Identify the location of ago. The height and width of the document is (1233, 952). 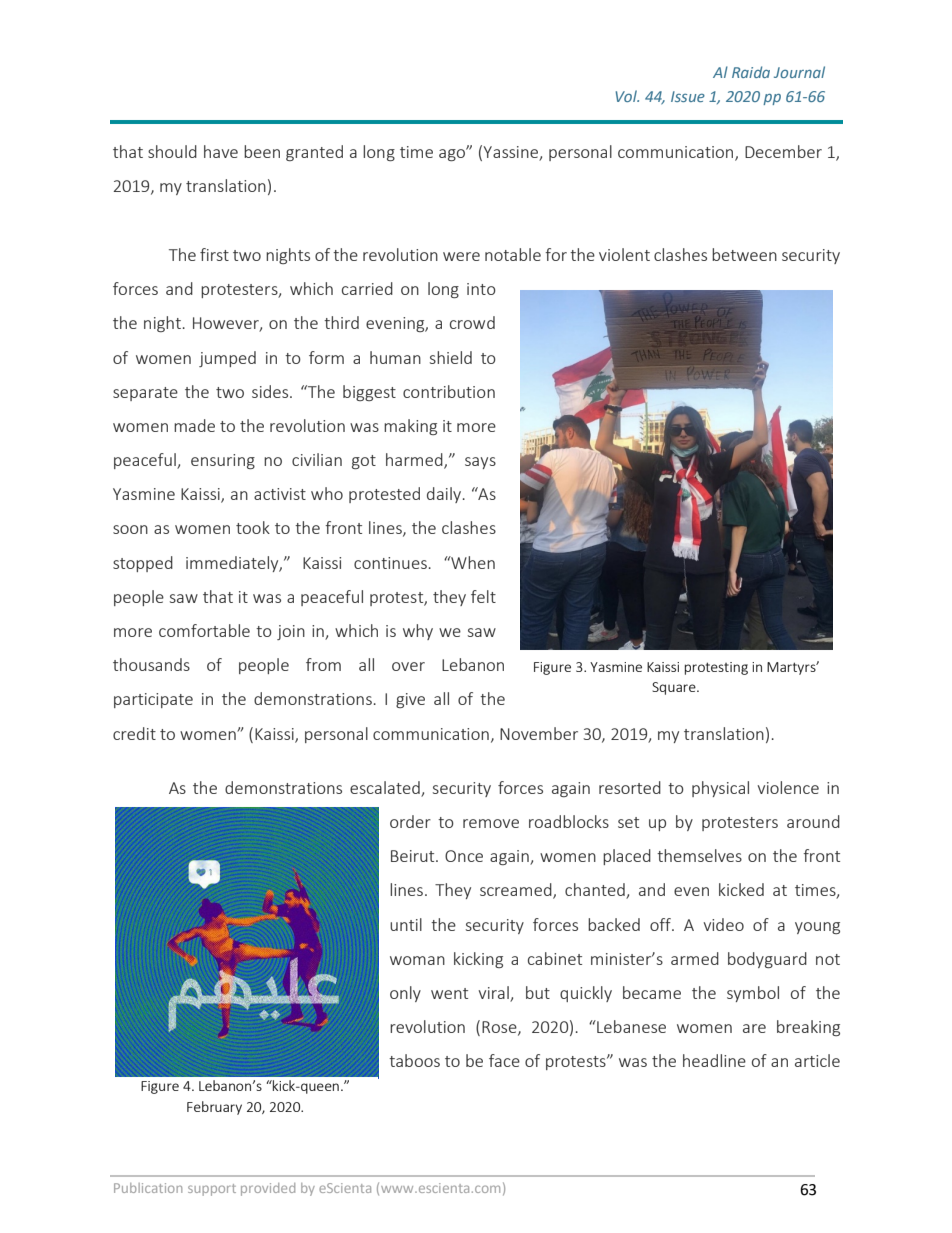
(453, 154).
